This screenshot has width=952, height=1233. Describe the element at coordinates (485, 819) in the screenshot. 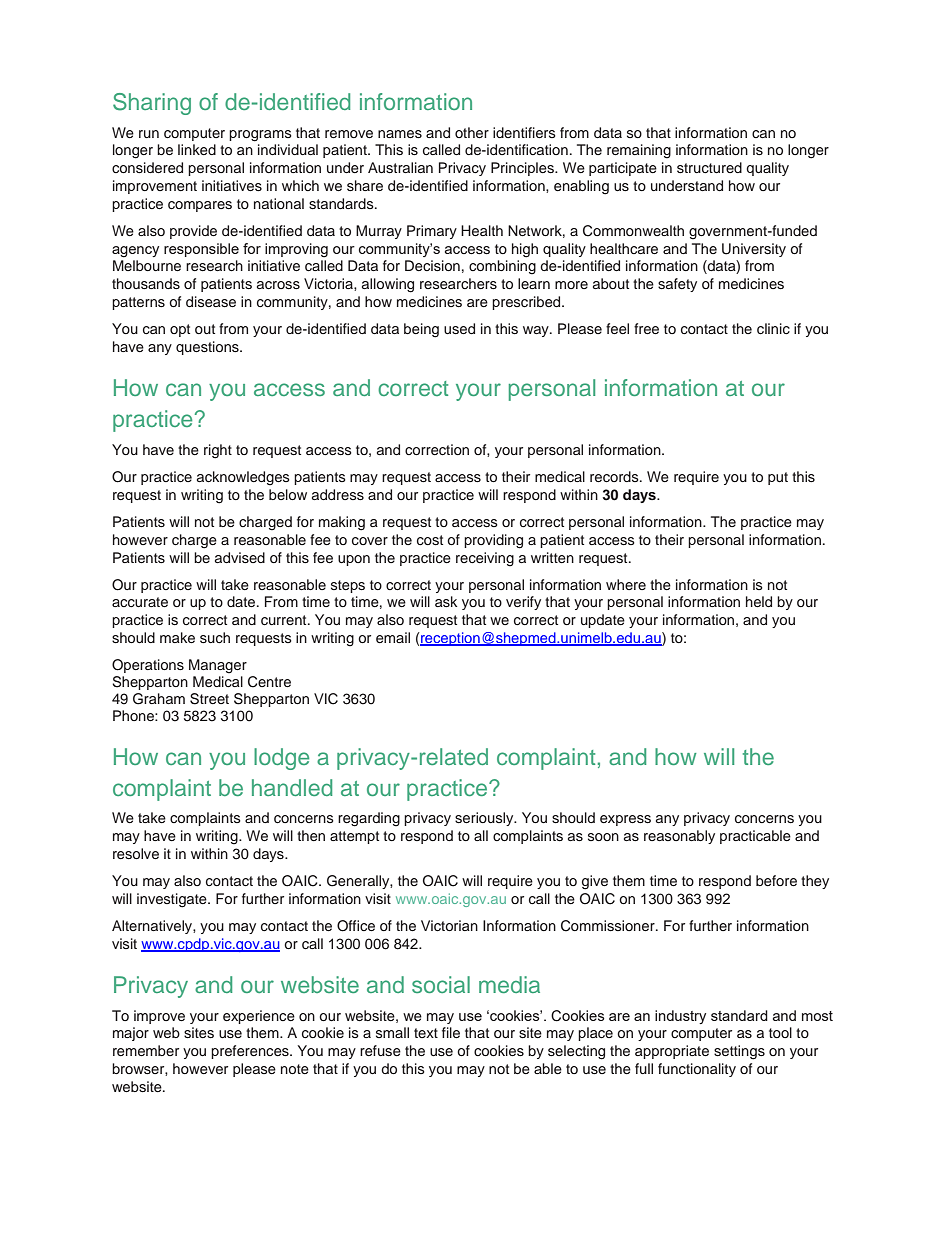

I see `seriously` at that location.
